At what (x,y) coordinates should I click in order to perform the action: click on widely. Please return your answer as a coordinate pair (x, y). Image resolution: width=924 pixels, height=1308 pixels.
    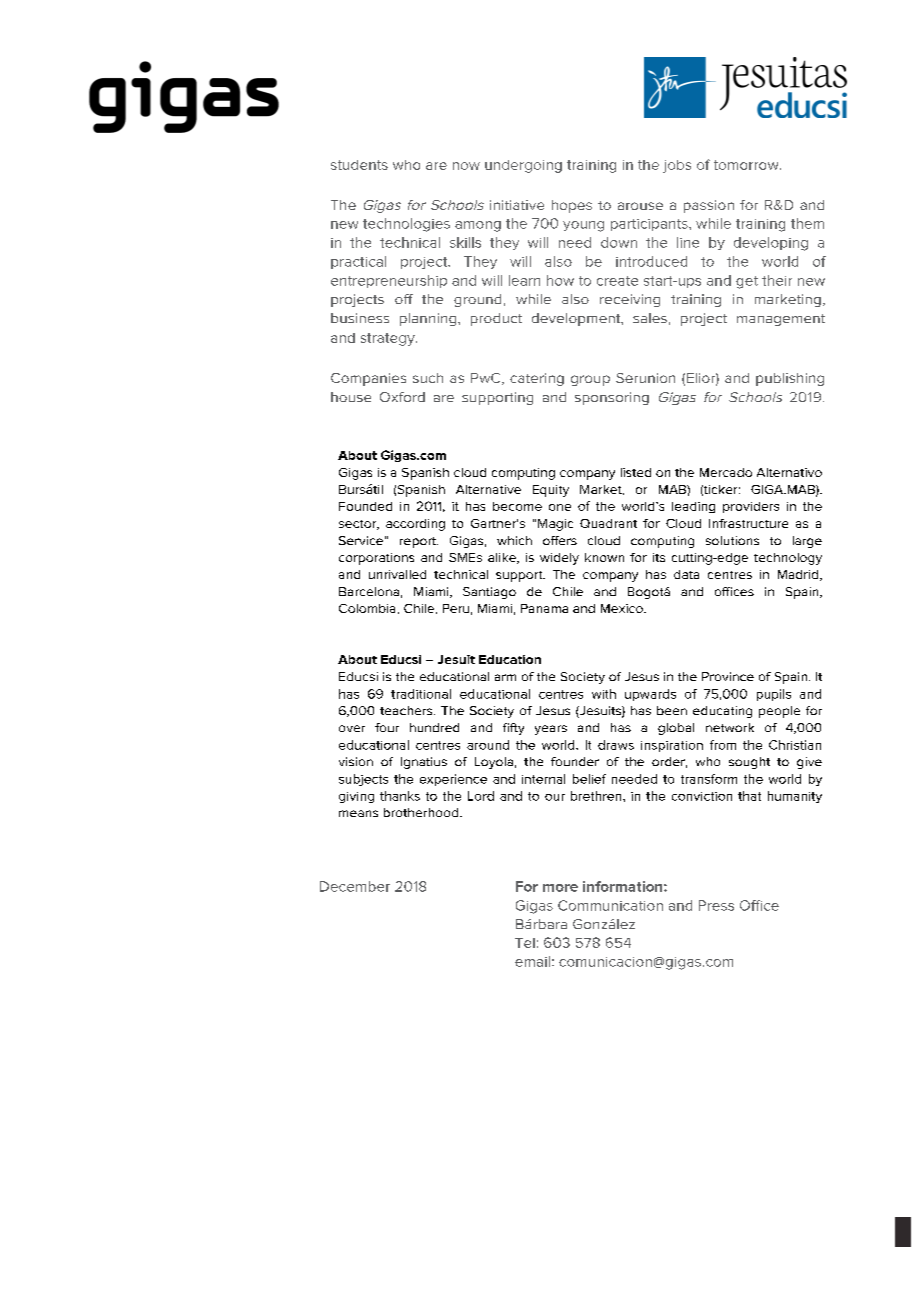
    Looking at the image, I should click on (559, 559).
